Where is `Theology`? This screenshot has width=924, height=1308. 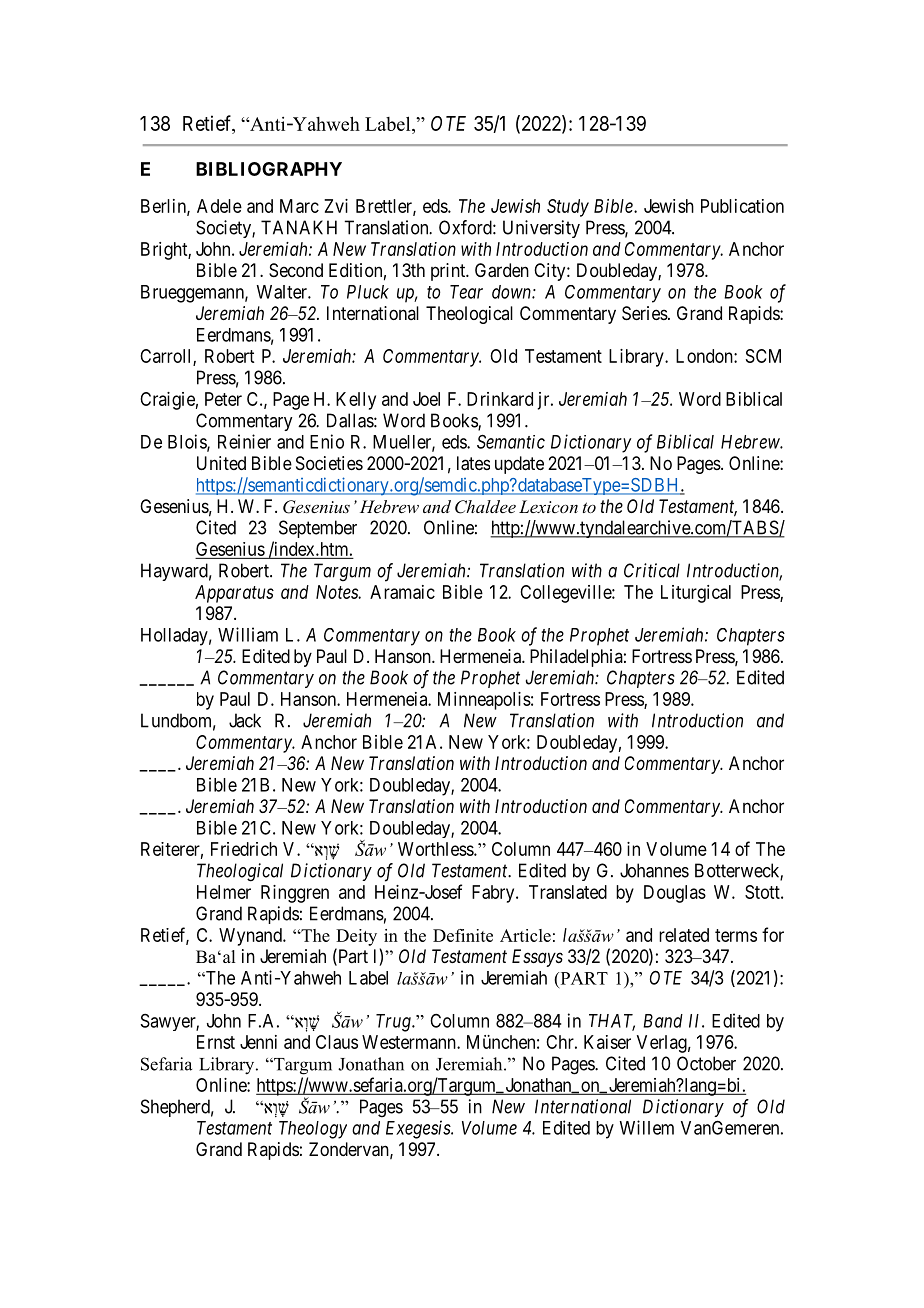 Theology is located at coordinates (313, 1130).
